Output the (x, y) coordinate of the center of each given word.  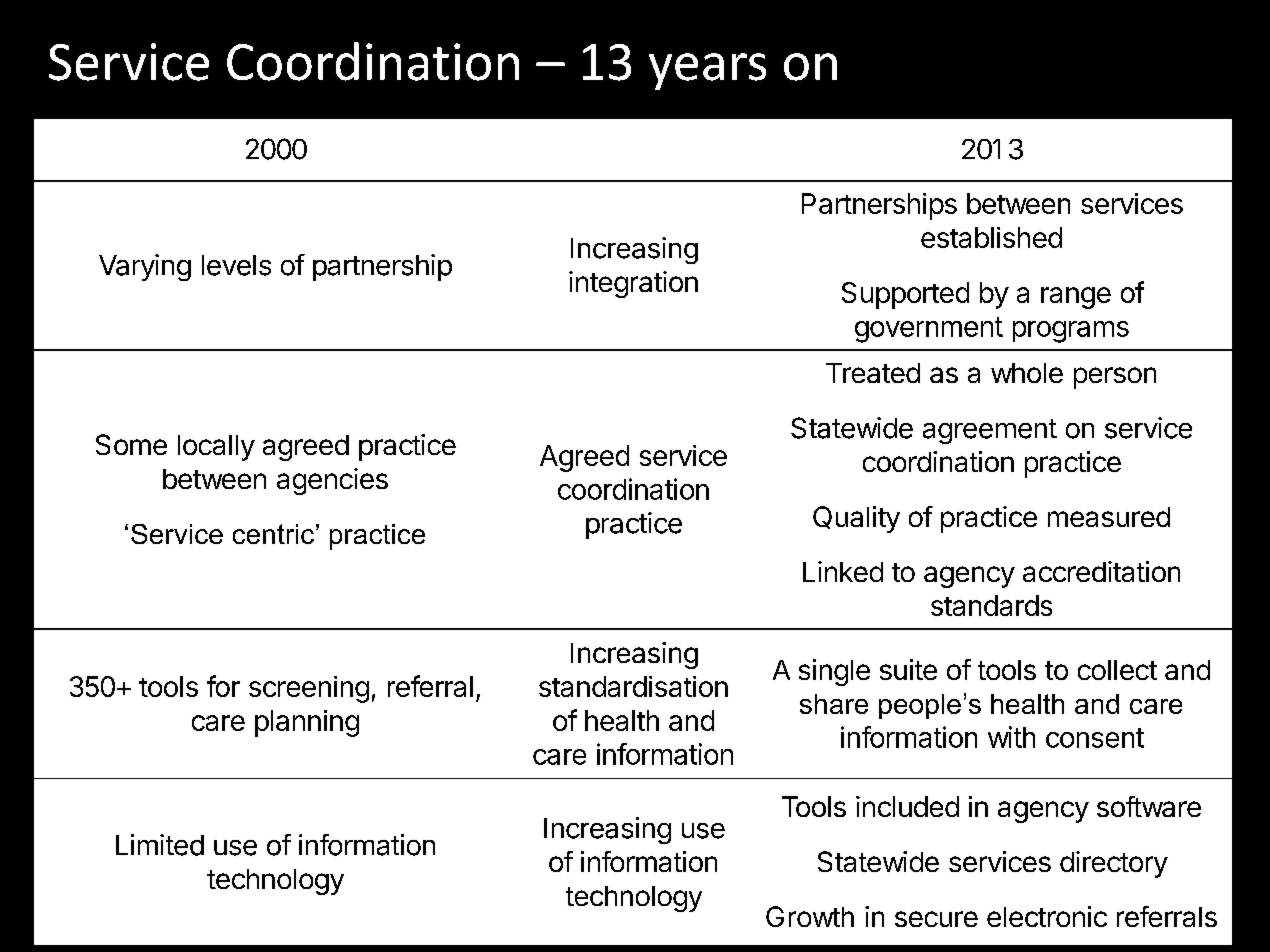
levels (236, 265)
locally (216, 448)
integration (633, 284)
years (707, 71)
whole (1027, 373)
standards (991, 605)
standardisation (633, 686)
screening (309, 689)
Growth (810, 916)
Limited (160, 845)
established (991, 237)
